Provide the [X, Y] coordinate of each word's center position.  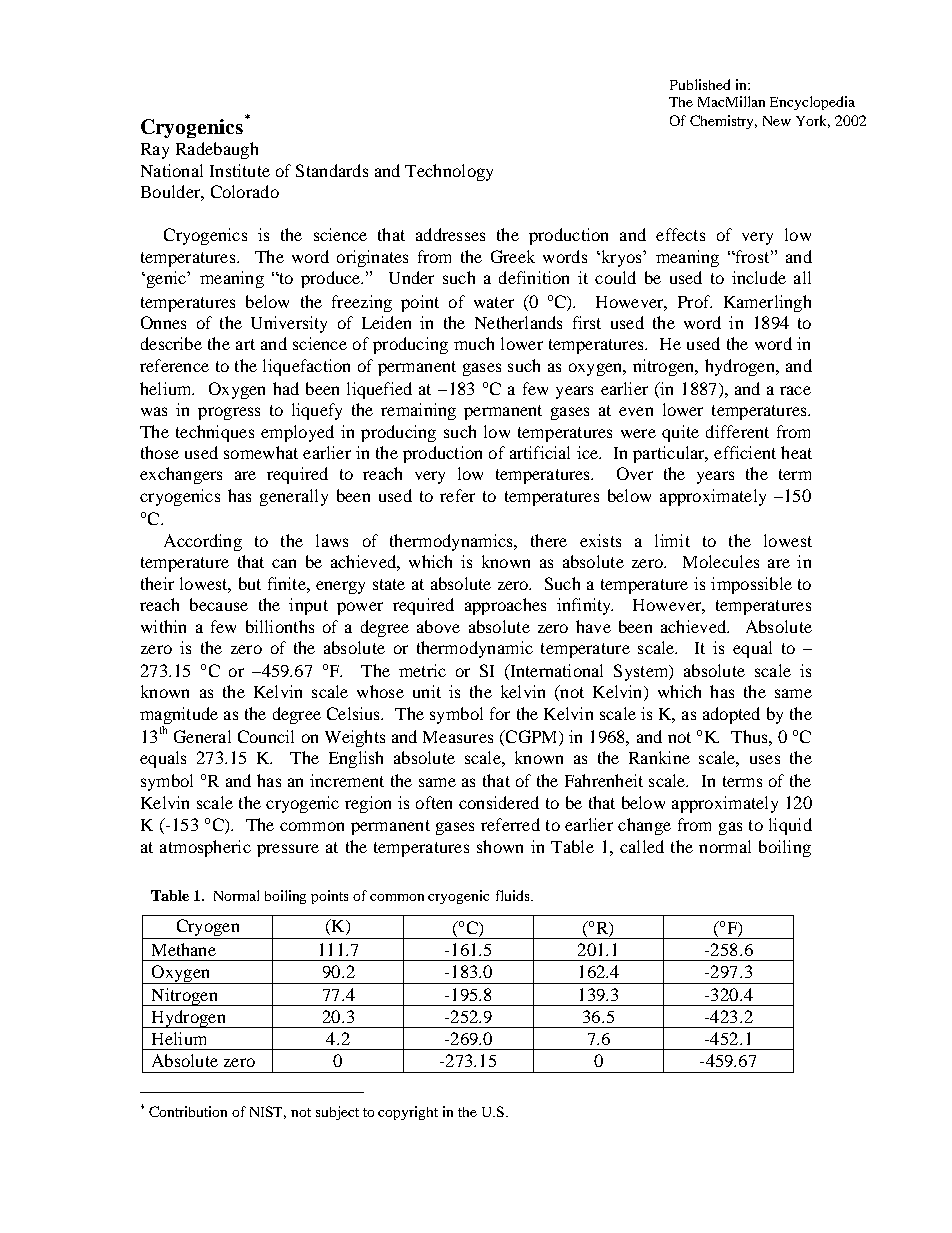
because [219, 604]
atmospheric [205, 848]
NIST [268, 1112]
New [777, 121]
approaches [505, 606]
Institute [240, 170]
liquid [790, 826]
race [795, 390]
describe [171, 343]
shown [500, 846]
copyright [408, 1113]
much [474, 343]
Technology [449, 172]
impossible [751, 585]
